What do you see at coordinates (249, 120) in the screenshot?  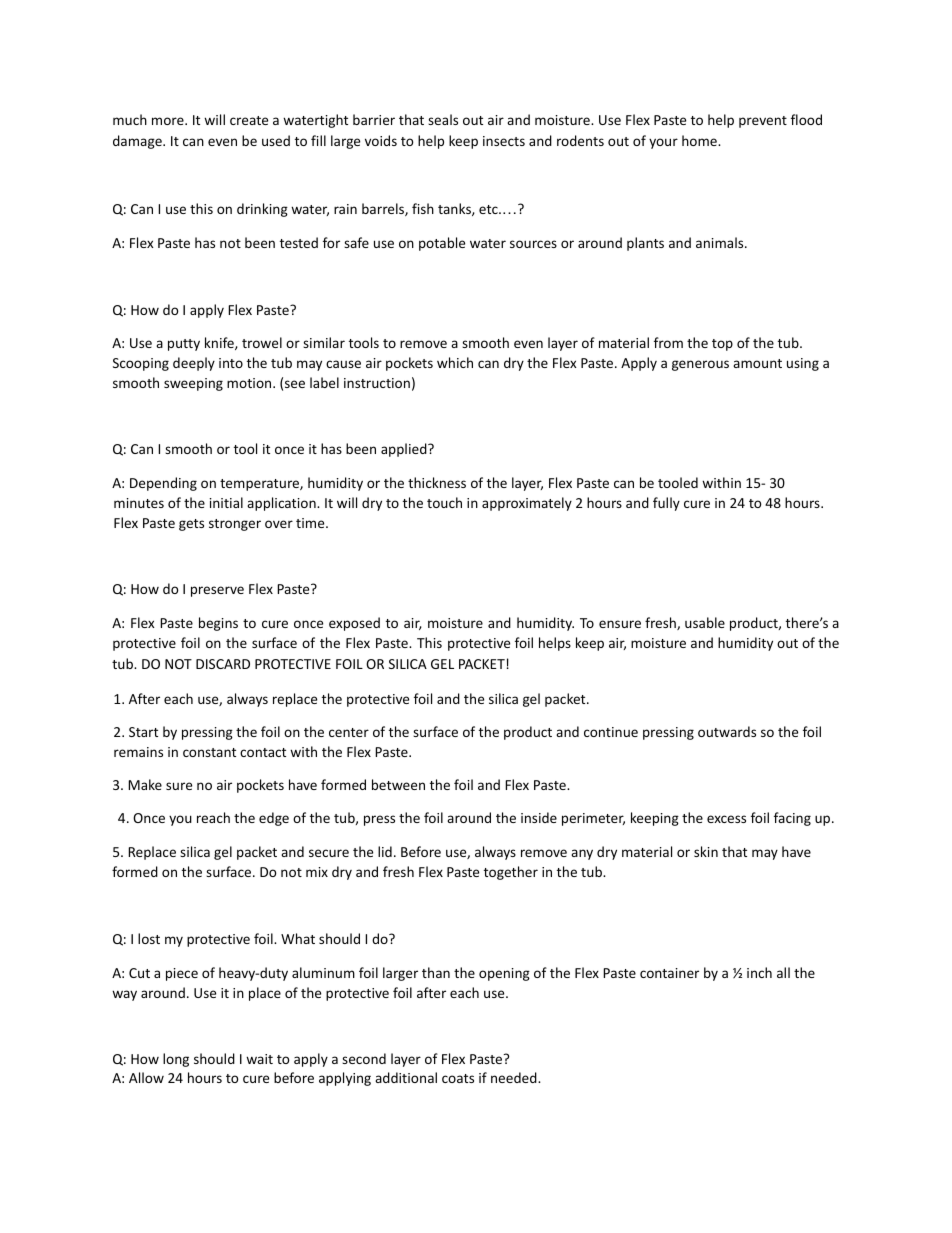 I see `create` at bounding box center [249, 120].
